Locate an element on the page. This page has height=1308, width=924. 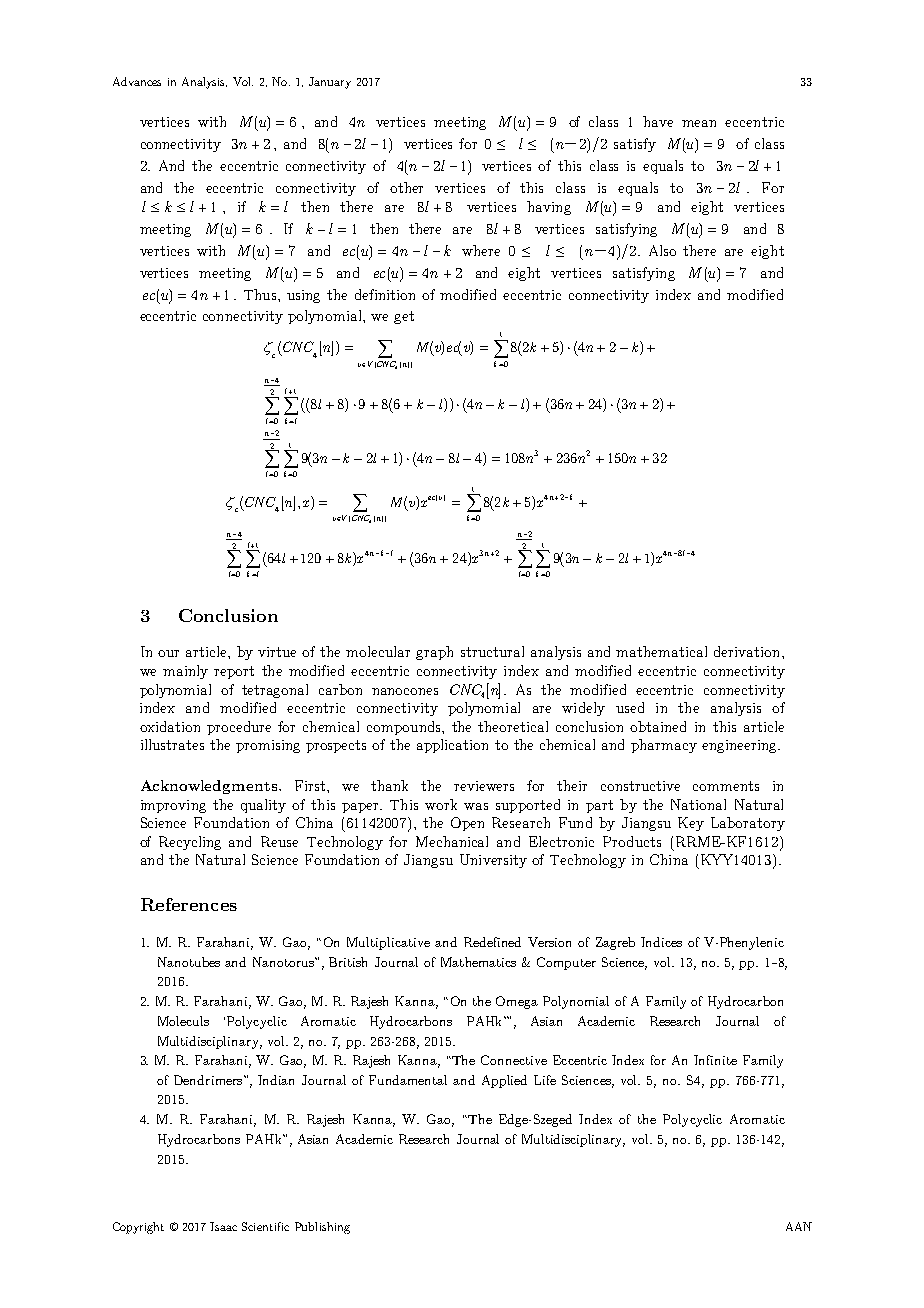
Isaac is located at coordinates (223, 1226).
